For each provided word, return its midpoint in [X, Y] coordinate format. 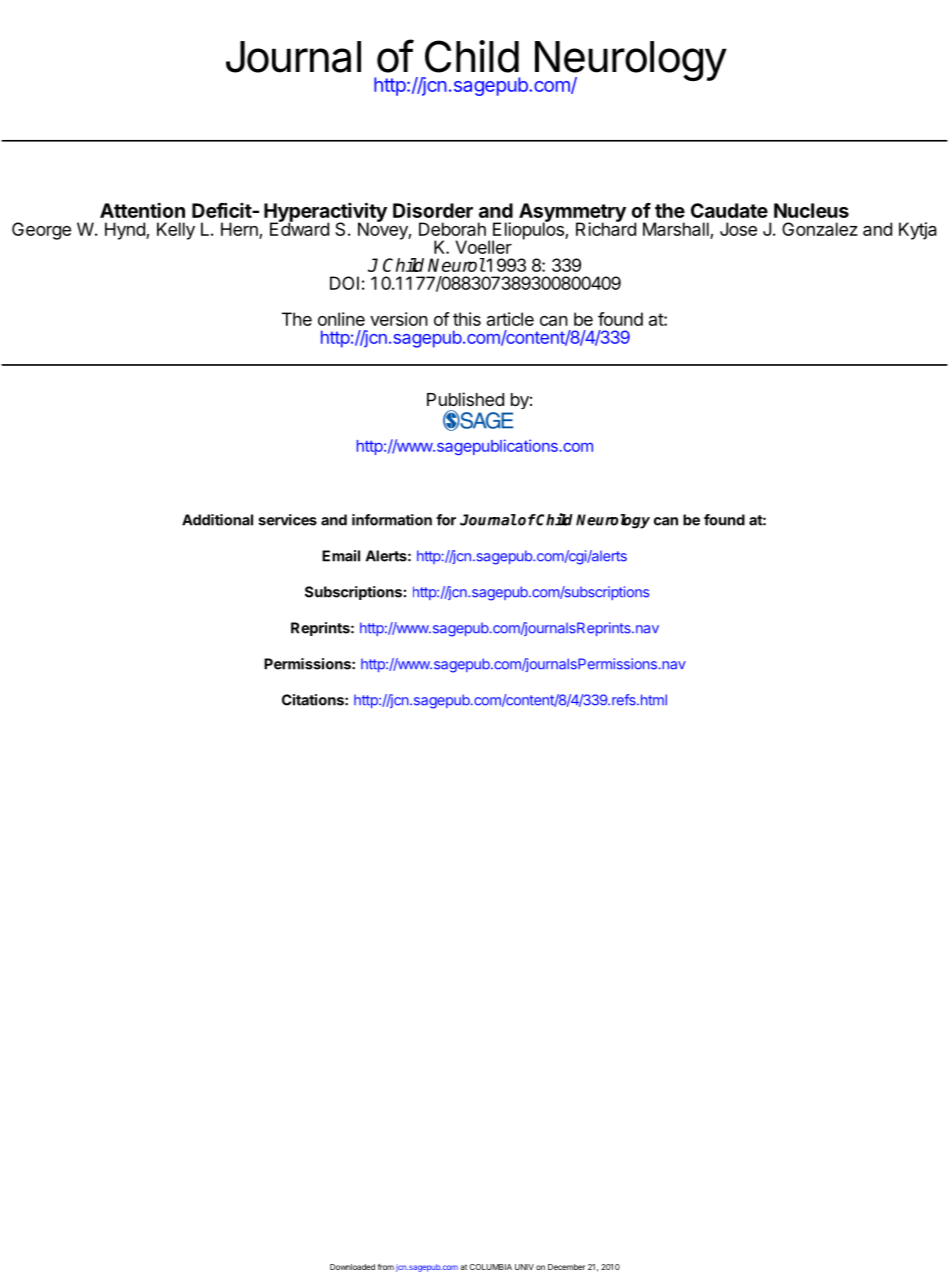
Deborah [452, 229]
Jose [738, 229]
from [385, 1267]
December [567, 1267]
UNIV [524, 1267]
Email [341, 556]
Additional [217, 520]
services [287, 520]
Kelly [176, 231]
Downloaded [352, 1267]
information [392, 520]
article [510, 319]
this [467, 319]
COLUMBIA [490, 1267]
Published [465, 399]
